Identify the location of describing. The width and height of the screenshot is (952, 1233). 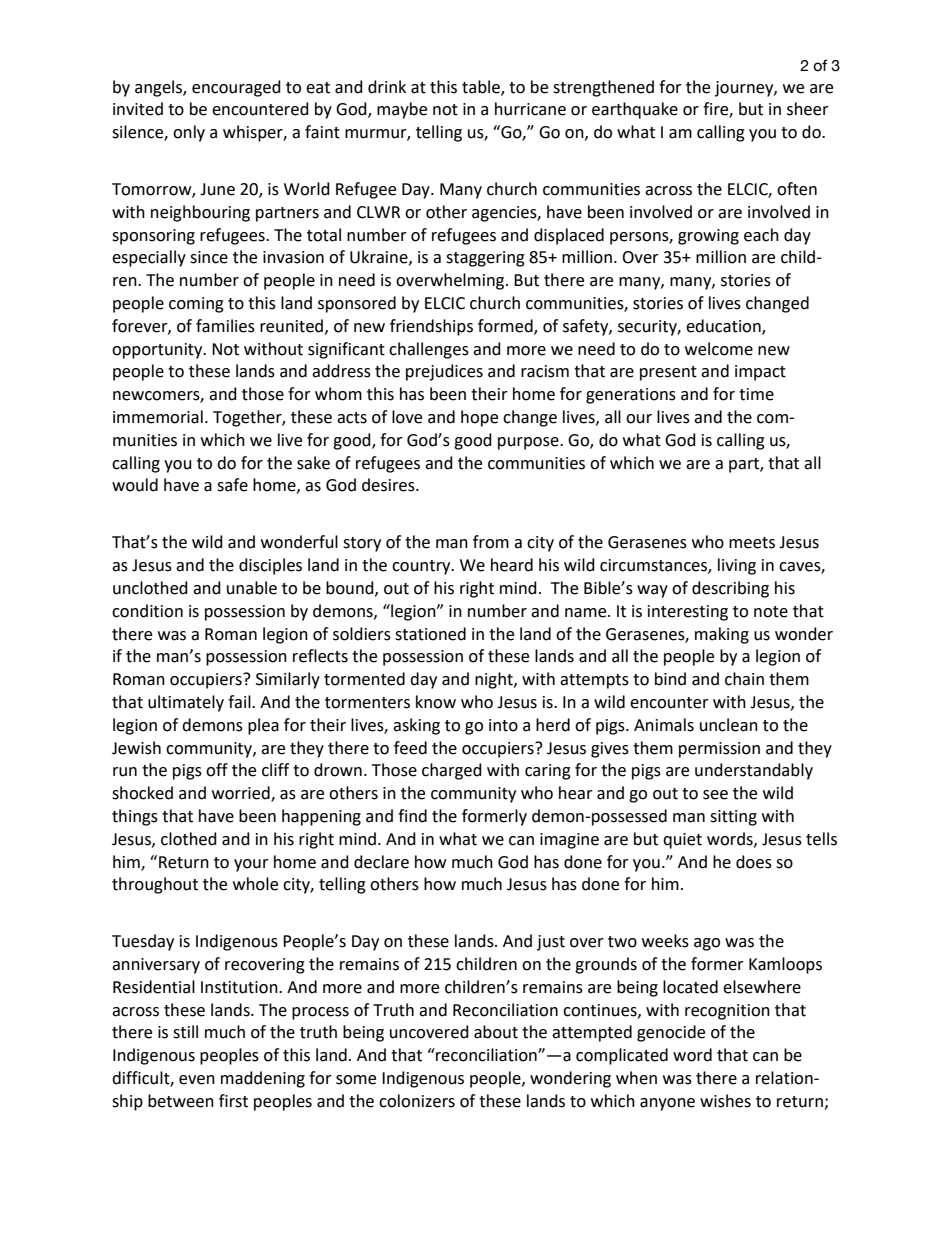
(730, 589).
